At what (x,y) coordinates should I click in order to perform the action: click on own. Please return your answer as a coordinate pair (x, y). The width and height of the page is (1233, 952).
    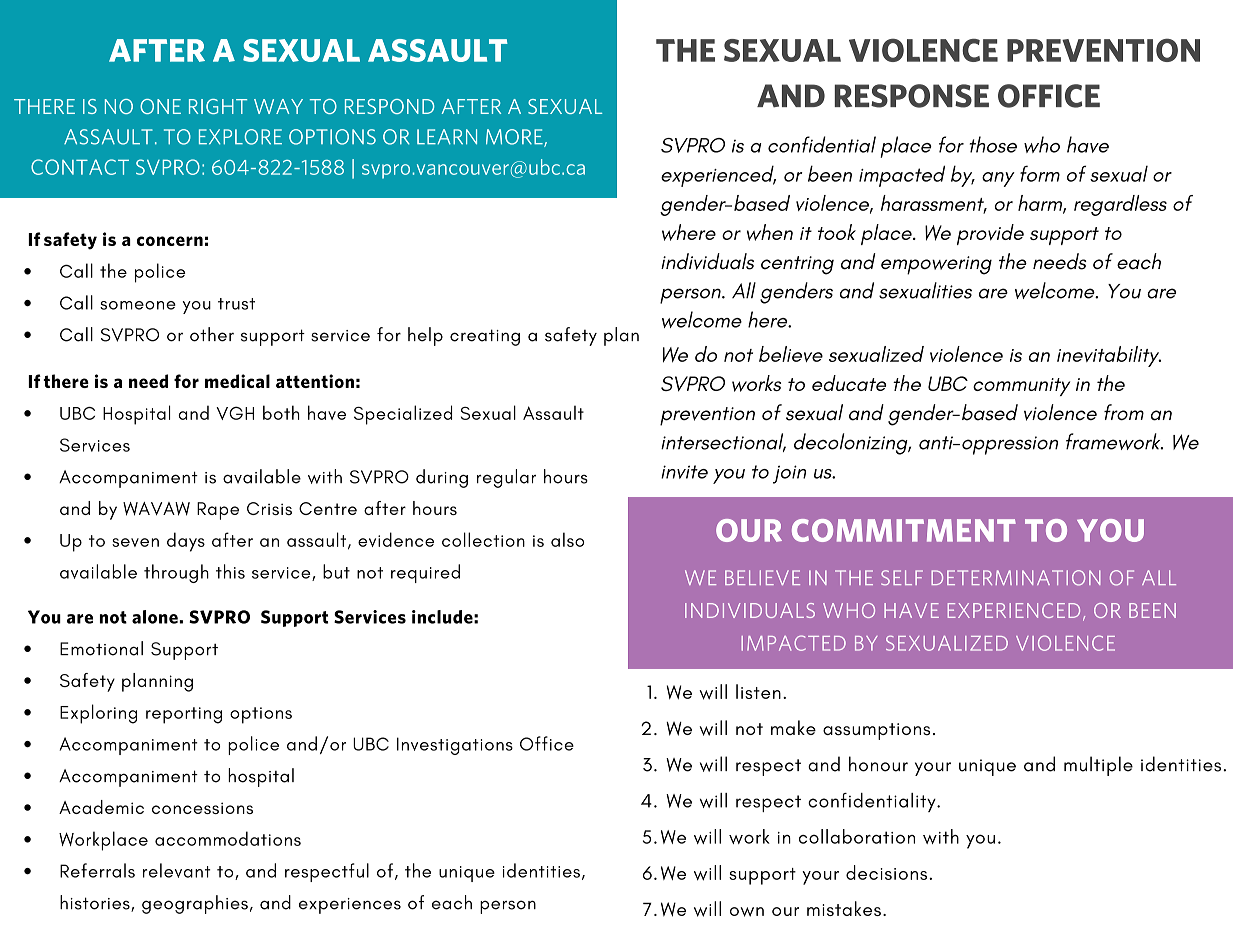
    Looking at the image, I should click on (747, 912).
